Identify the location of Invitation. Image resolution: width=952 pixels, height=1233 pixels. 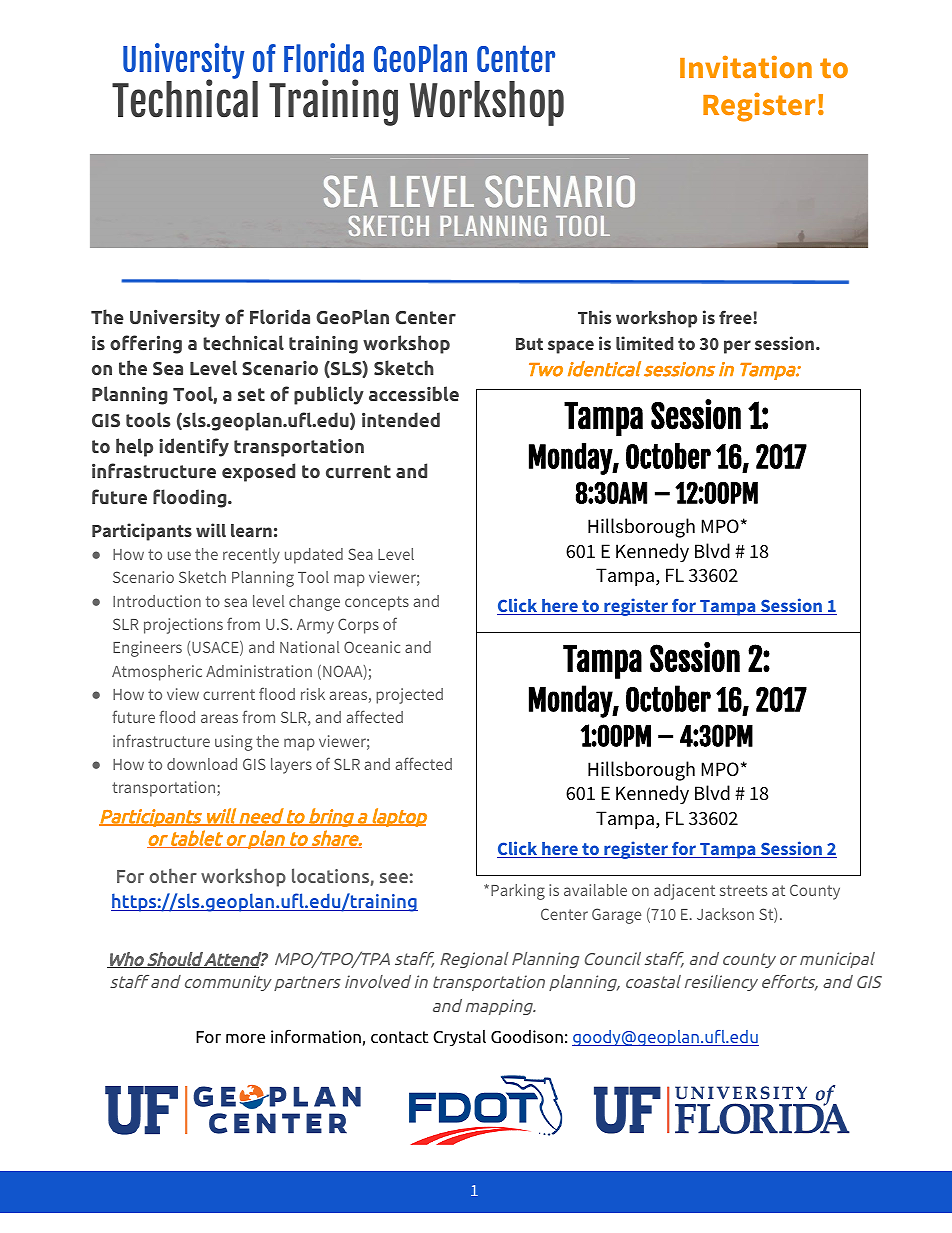
(746, 66).
